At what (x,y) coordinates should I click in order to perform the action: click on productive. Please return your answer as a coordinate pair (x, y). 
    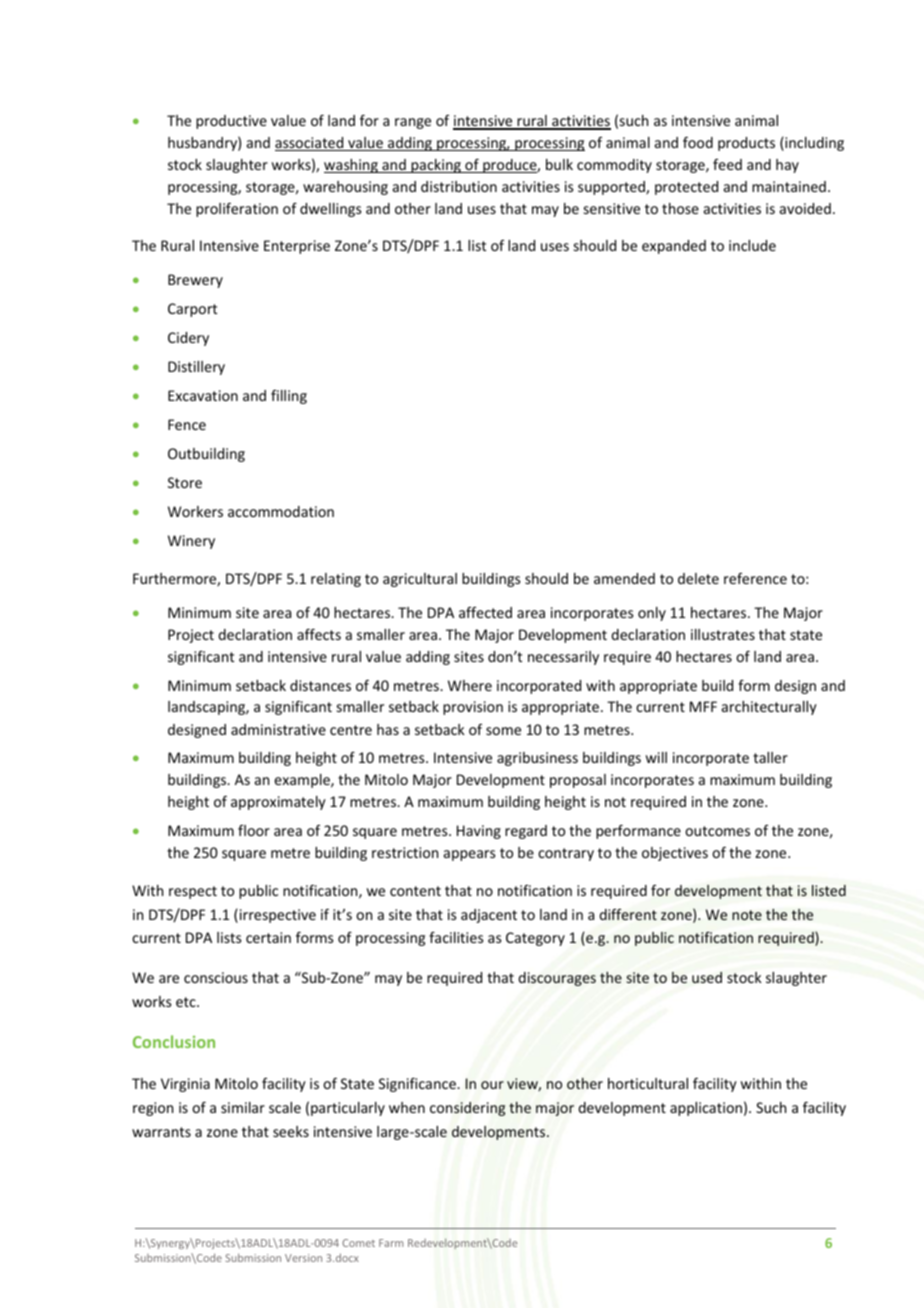
    Looking at the image, I should click on (231, 122).
